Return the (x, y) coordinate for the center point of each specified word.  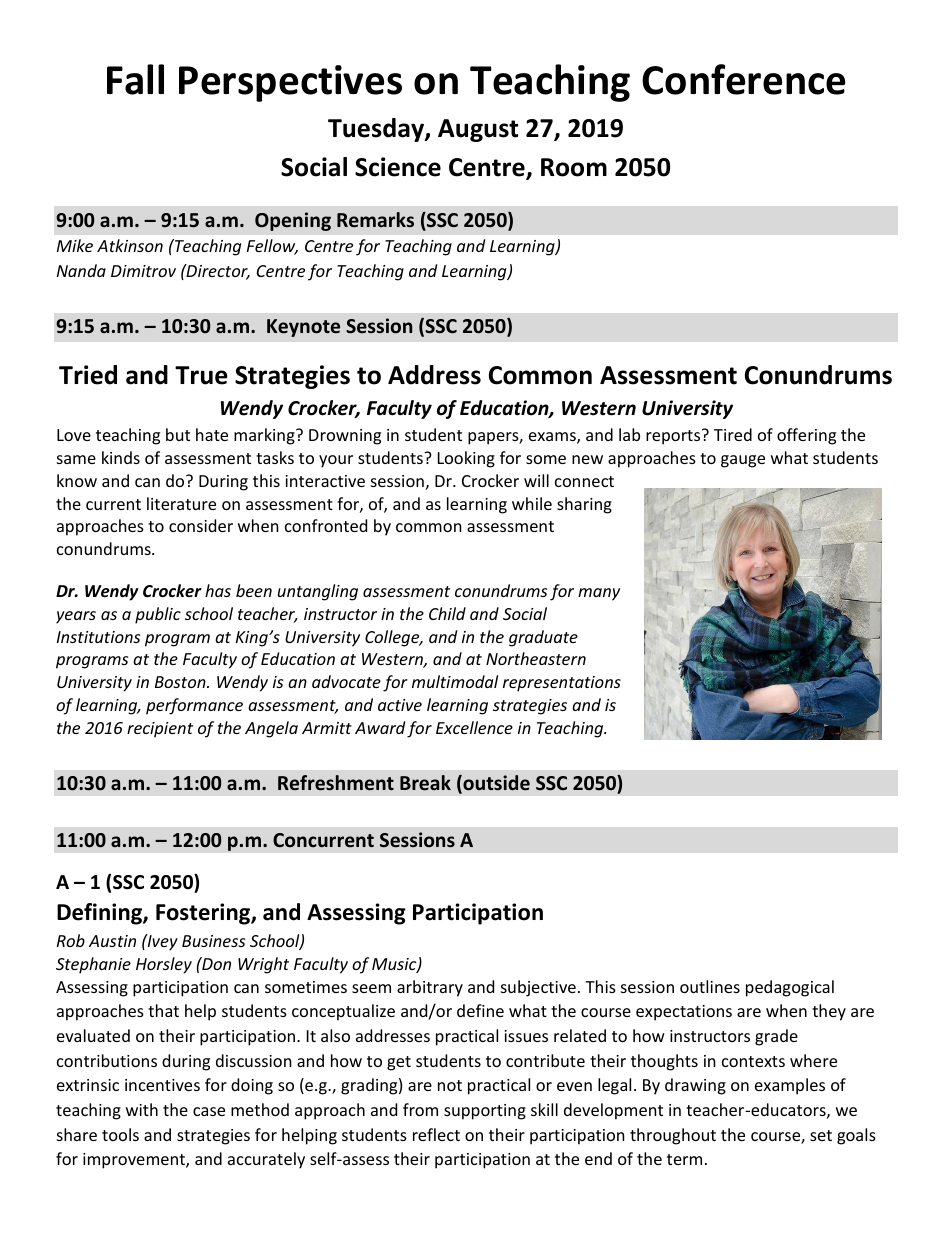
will (536, 480)
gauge (743, 461)
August (478, 130)
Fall (135, 79)
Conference (743, 79)
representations (562, 684)
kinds (121, 457)
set (821, 1135)
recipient (160, 730)
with (142, 1109)
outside (495, 784)
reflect (436, 1134)
